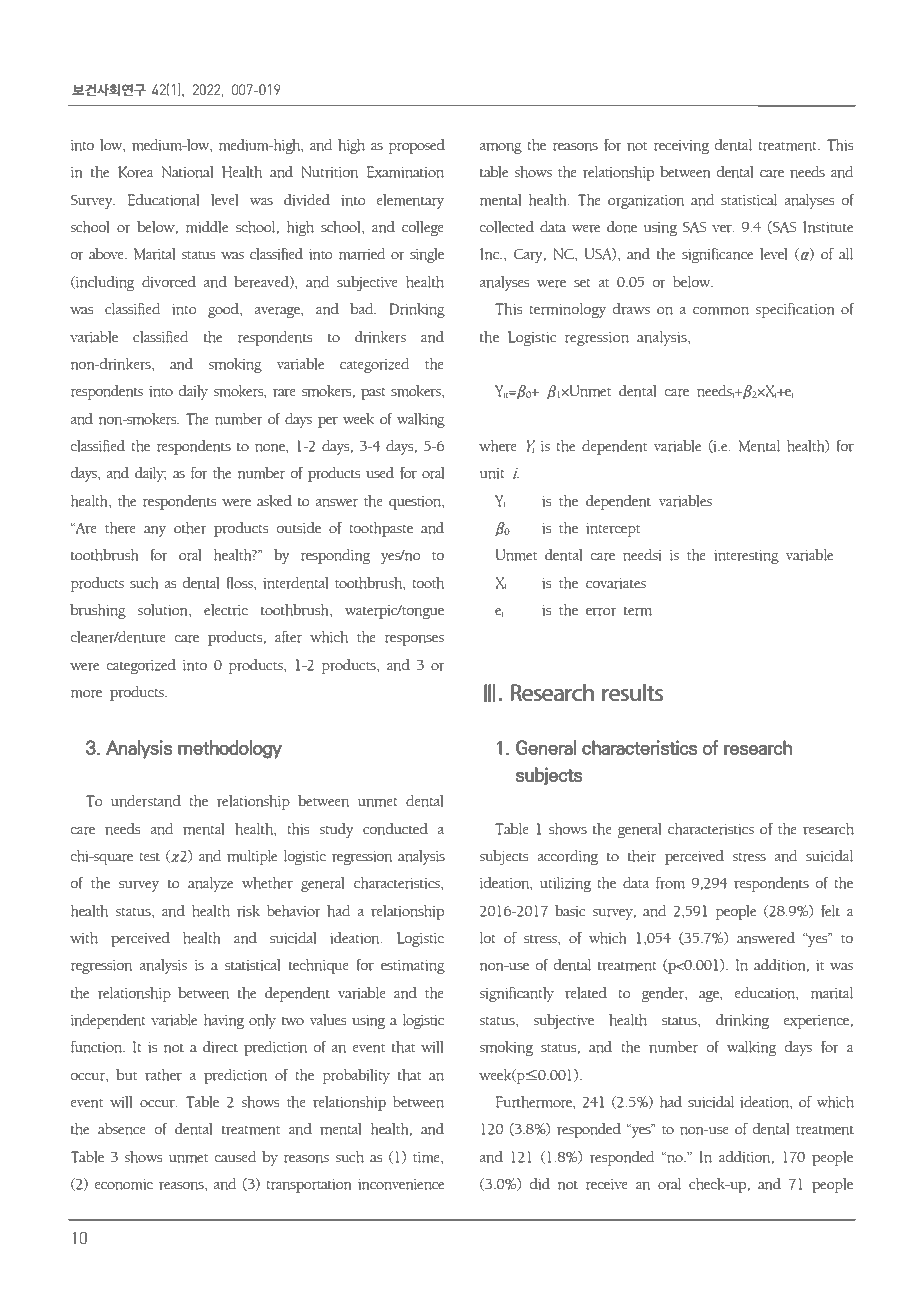 The height and width of the document is (1308, 924). Describe the element at coordinates (721, 311) in the document. I see `common` at that location.
